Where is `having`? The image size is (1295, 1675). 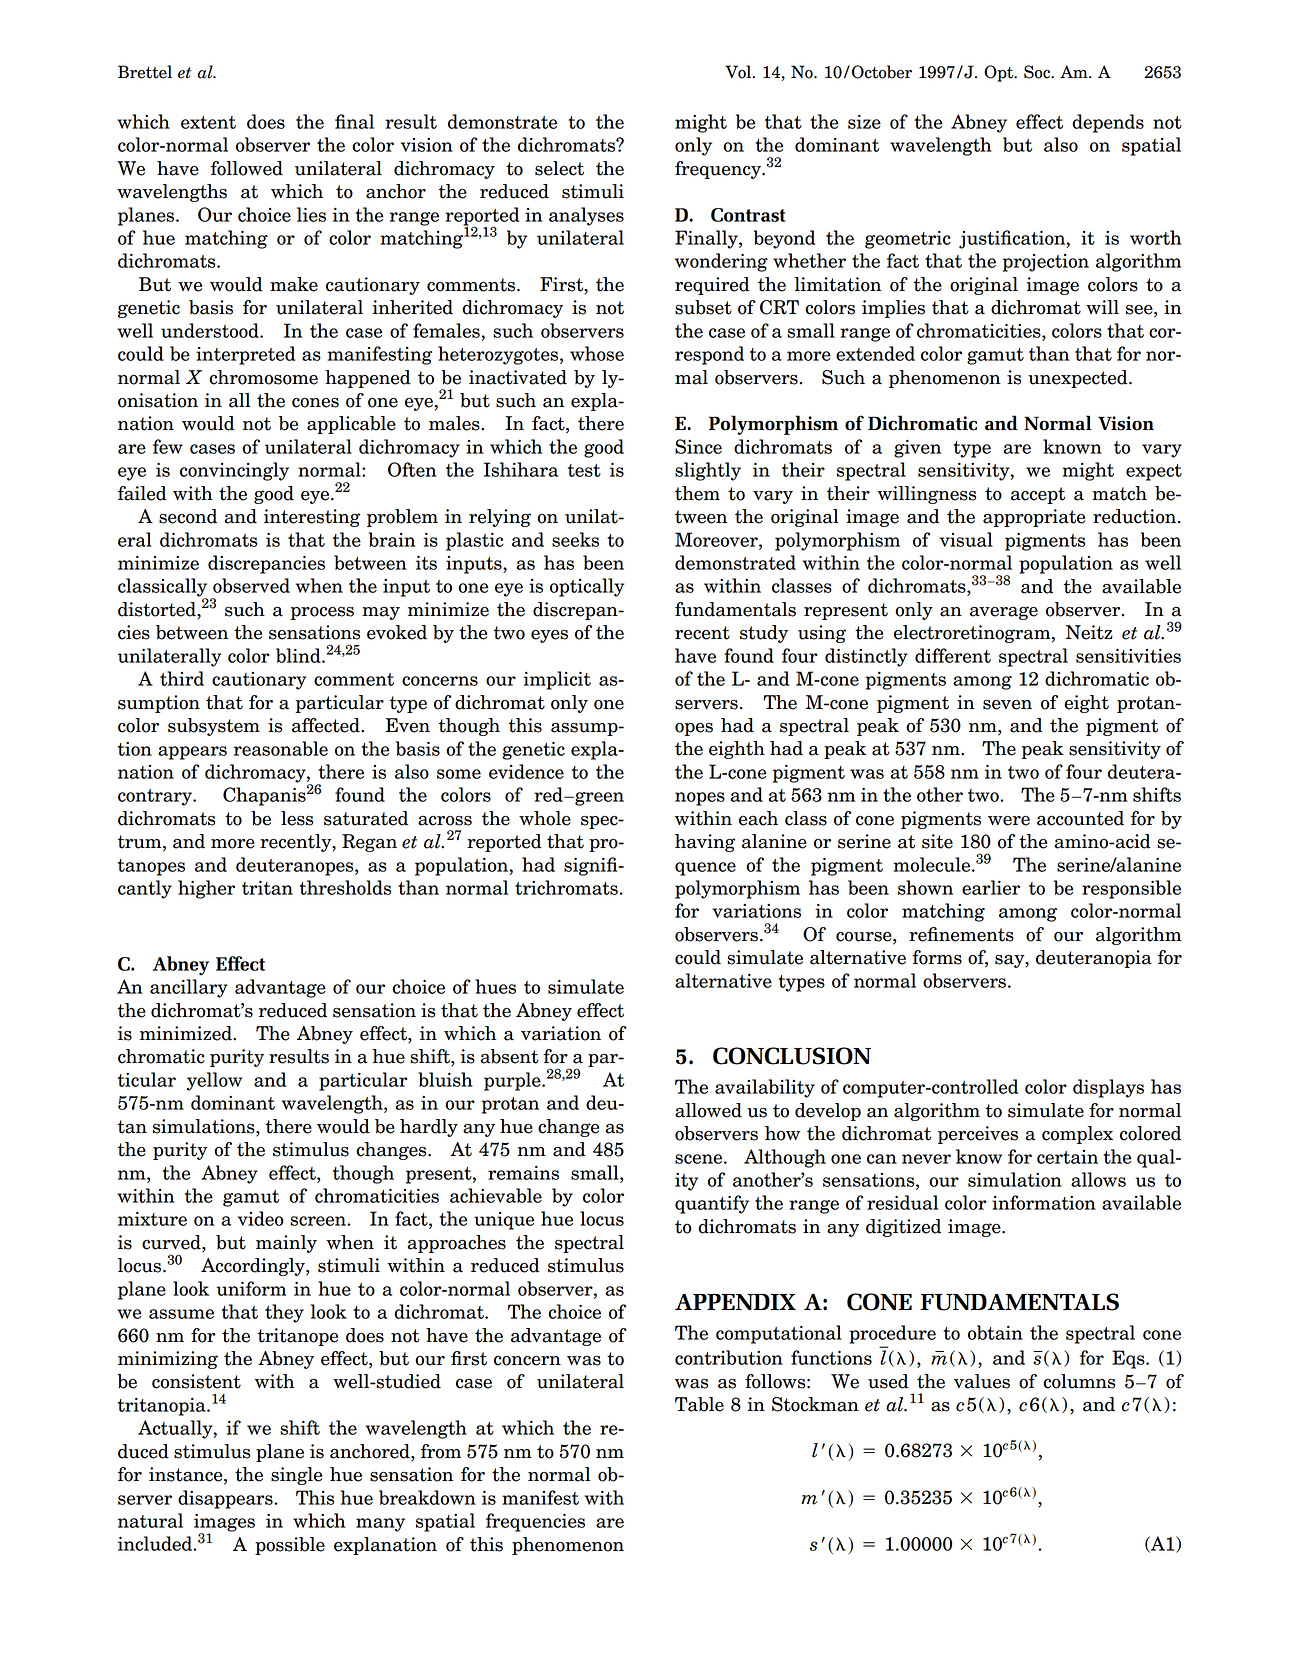
having is located at coordinates (705, 843).
